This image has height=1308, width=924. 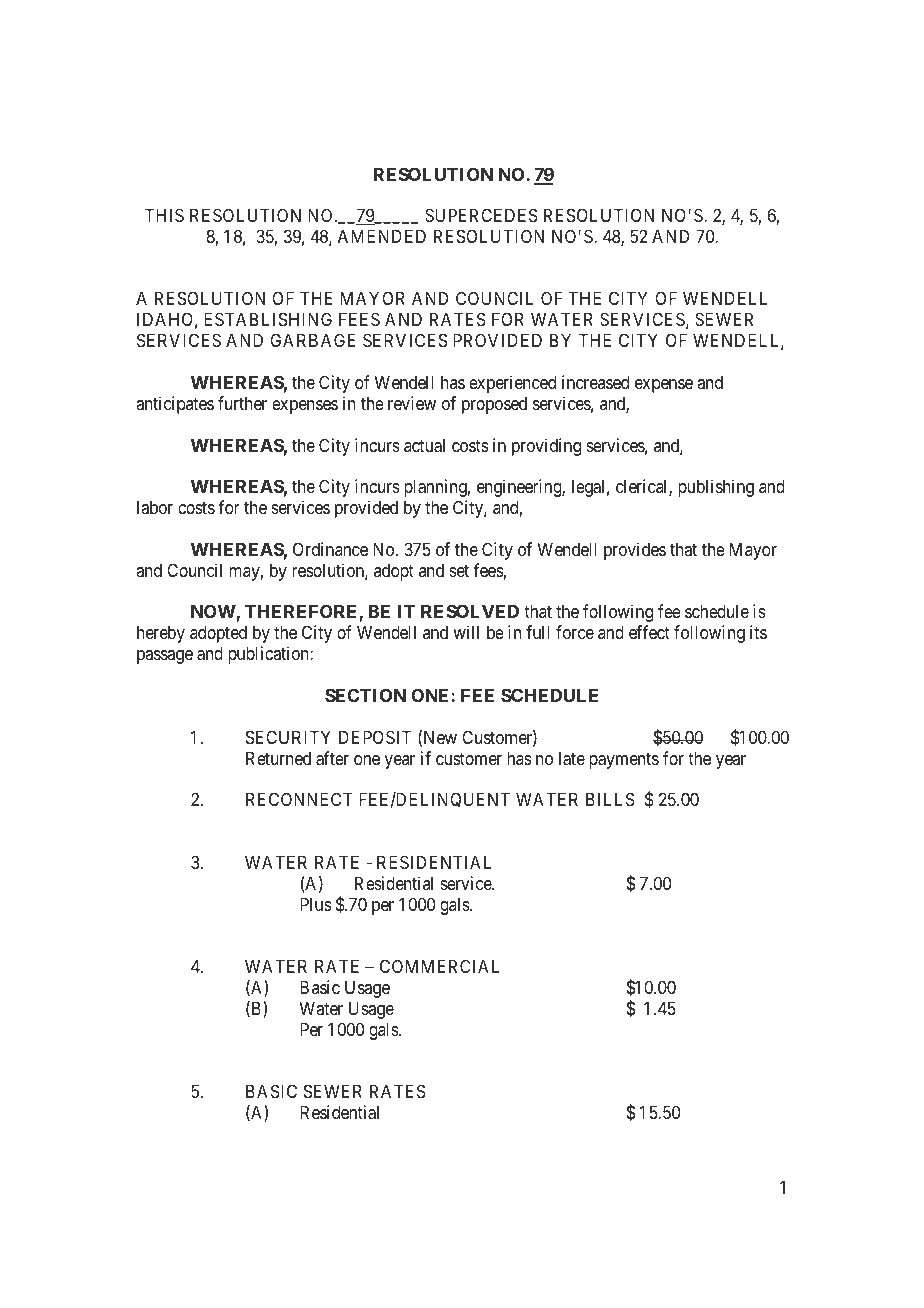 What do you see at coordinates (382, 236) in the image?
I see `AMENDED` at bounding box center [382, 236].
